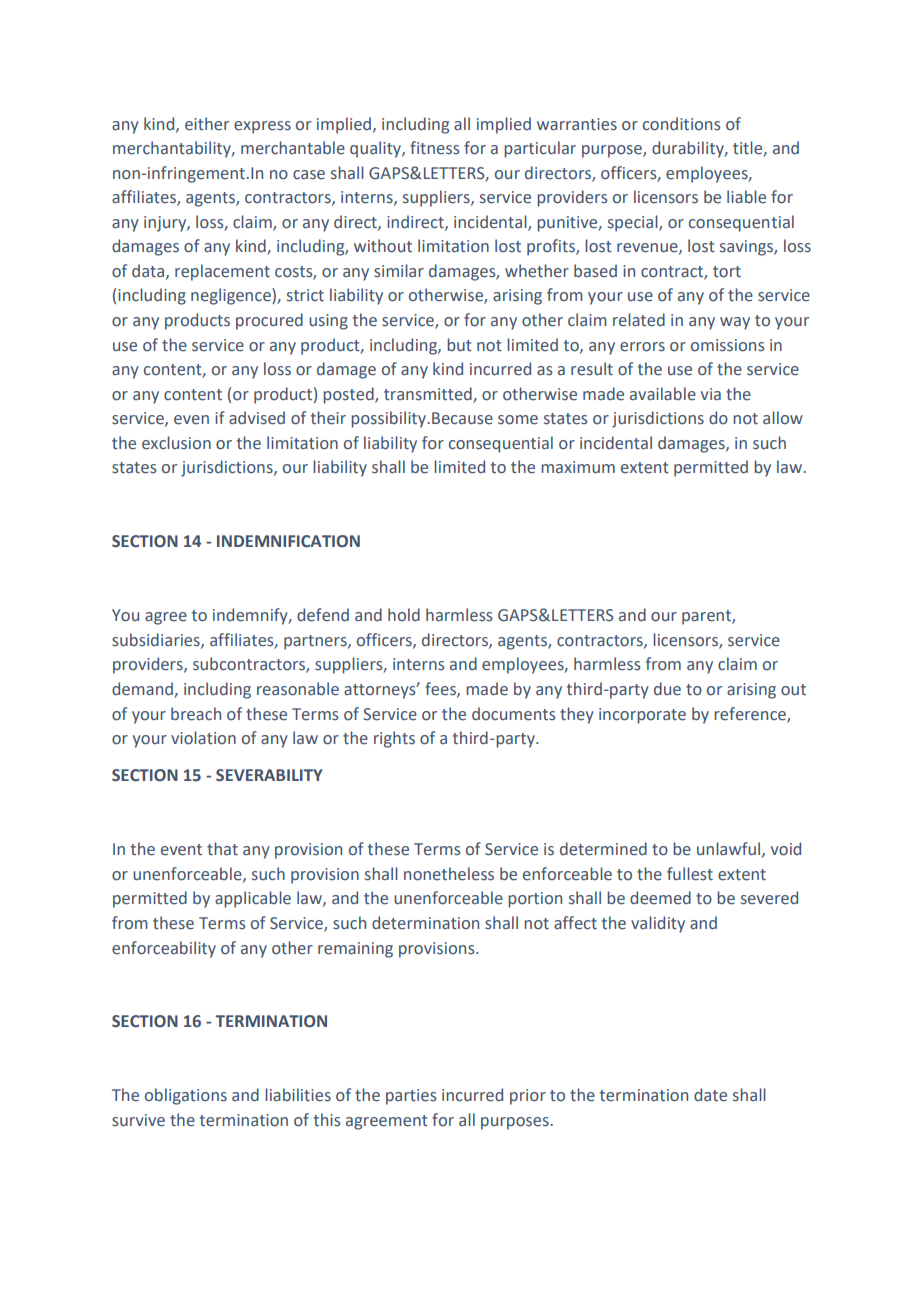 Image resolution: width=924 pixels, height=1308 pixels. What do you see at coordinates (186, 1096) in the page?
I see `obligations` at bounding box center [186, 1096].
